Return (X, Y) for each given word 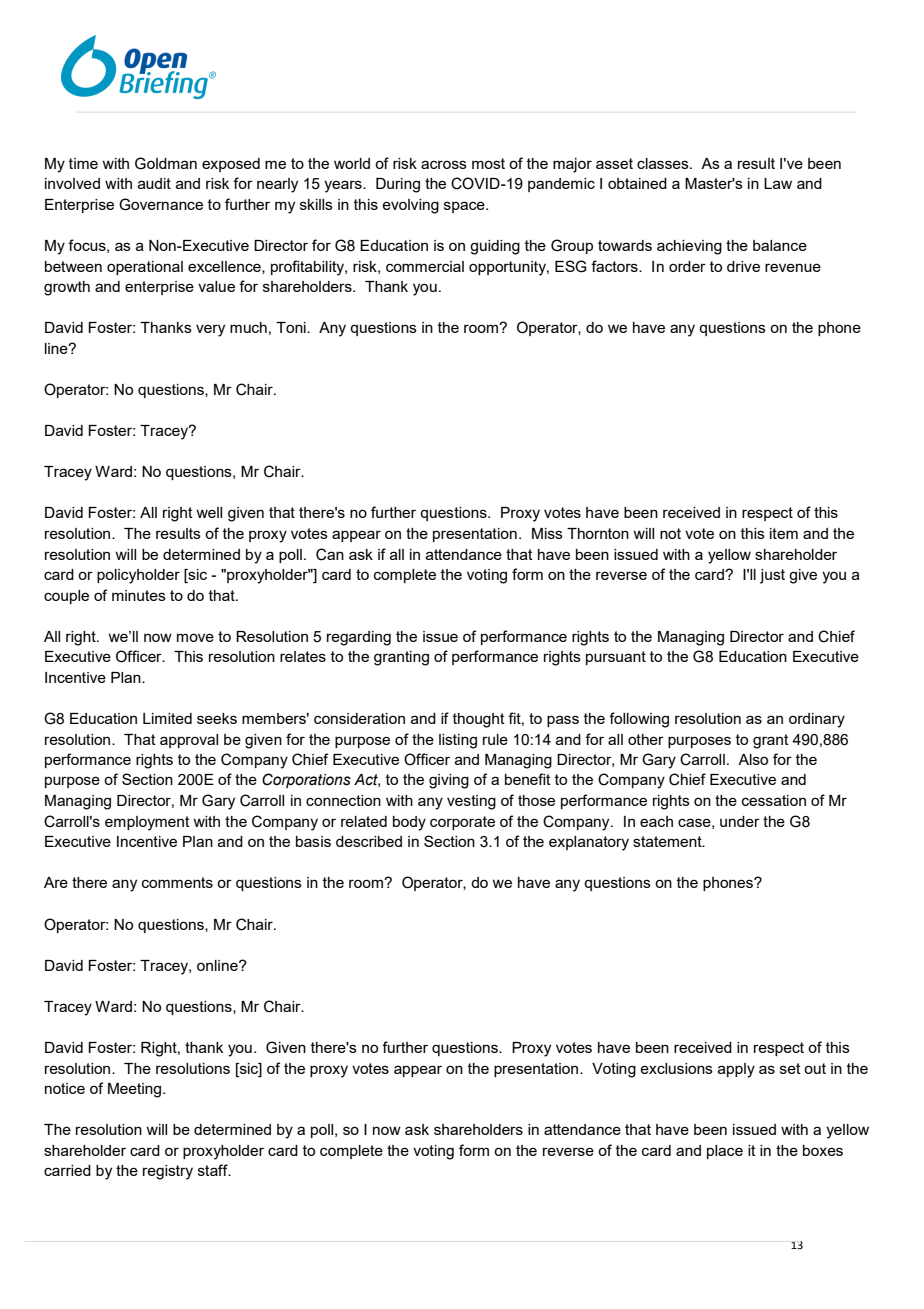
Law (778, 183)
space (465, 207)
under (740, 821)
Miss (547, 533)
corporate (462, 823)
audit (154, 183)
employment (147, 823)
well (209, 512)
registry (168, 1172)
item (784, 533)
